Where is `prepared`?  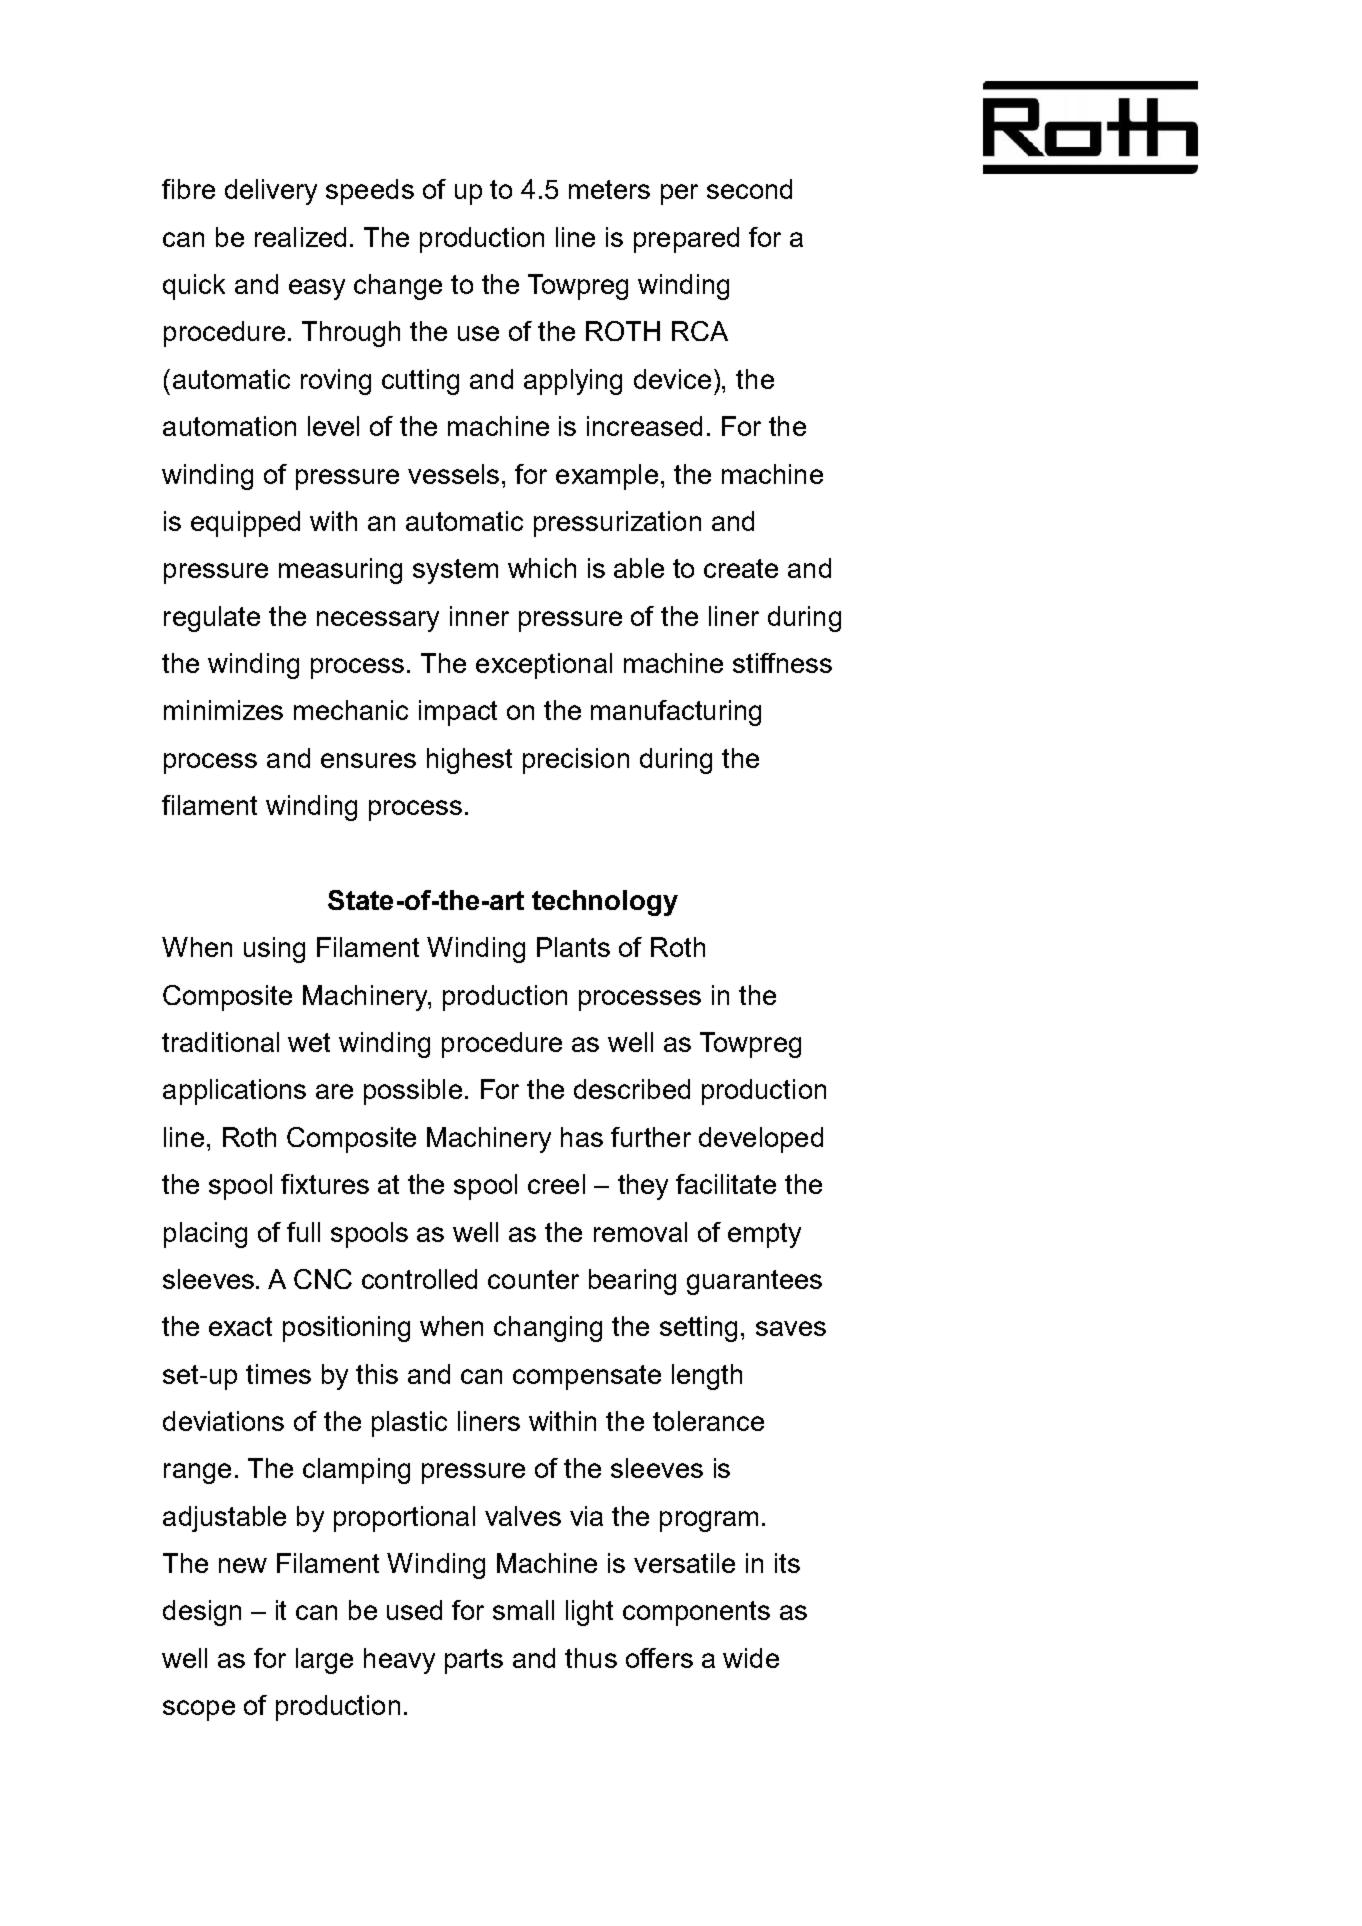
prepared is located at coordinates (686, 240).
